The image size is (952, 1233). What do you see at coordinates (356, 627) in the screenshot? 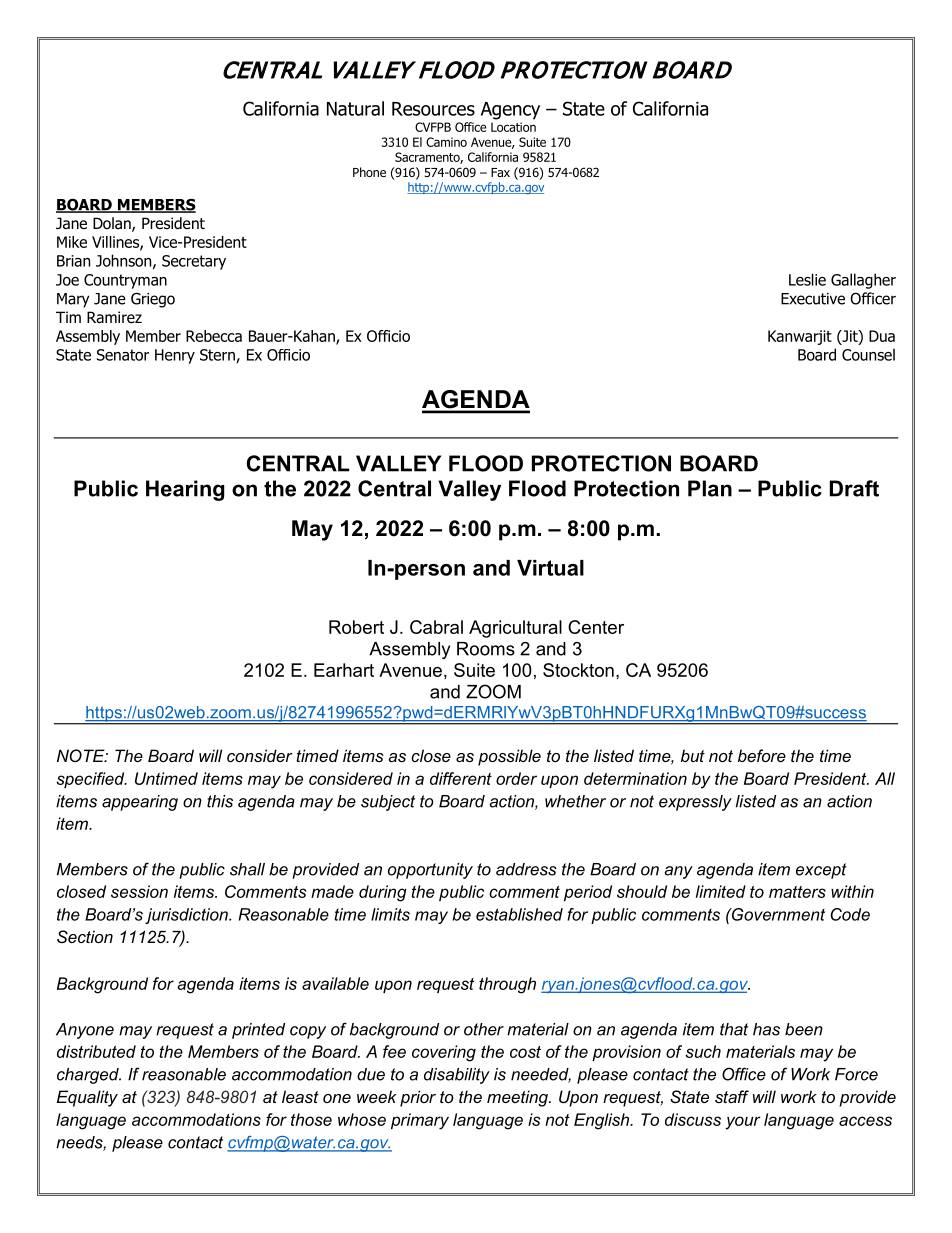
I see `Robert` at bounding box center [356, 627].
